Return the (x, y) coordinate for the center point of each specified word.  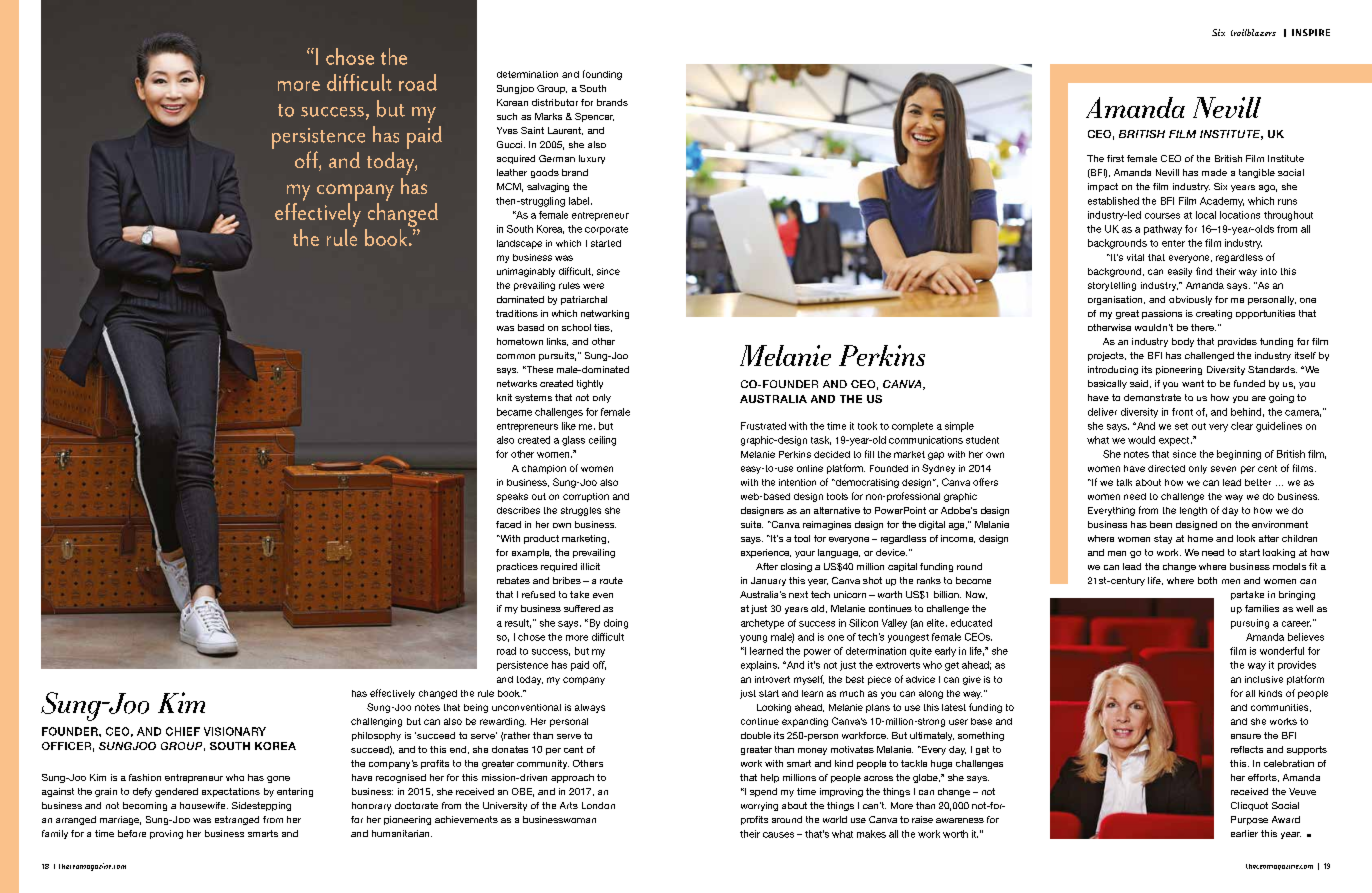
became (514, 412)
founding (602, 75)
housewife (204, 805)
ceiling (602, 441)
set (1181, 426)
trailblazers (1253, 32)
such (507, 116)
